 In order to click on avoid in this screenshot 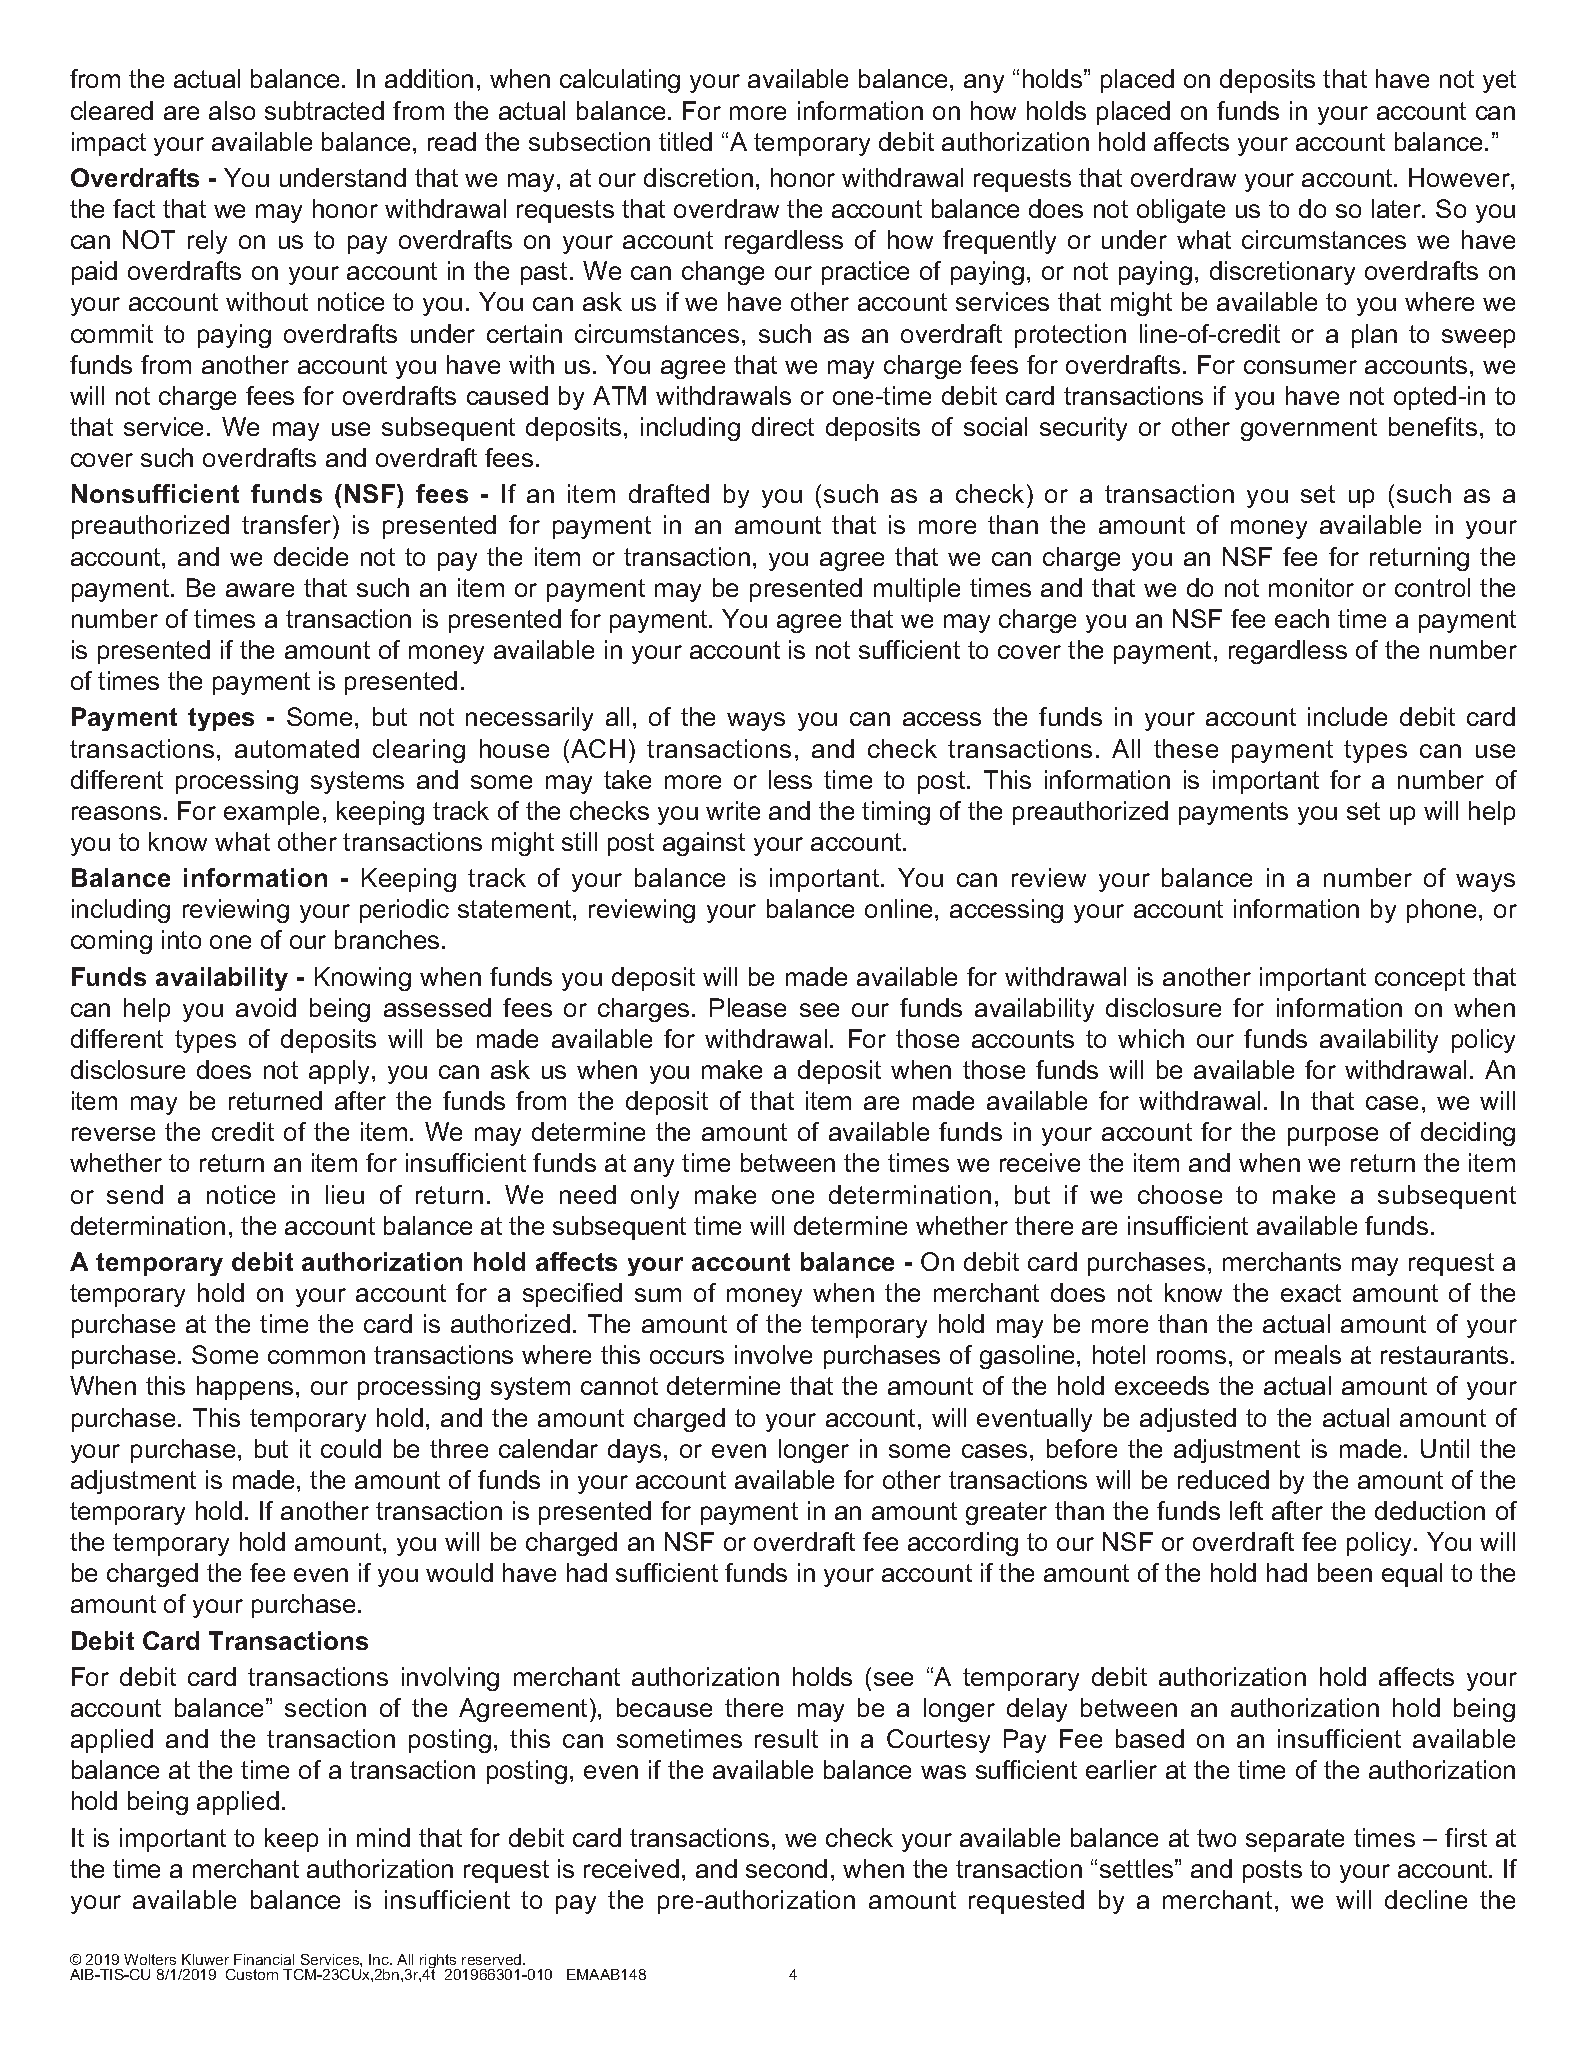, I will do `click(266, 1007)`.
